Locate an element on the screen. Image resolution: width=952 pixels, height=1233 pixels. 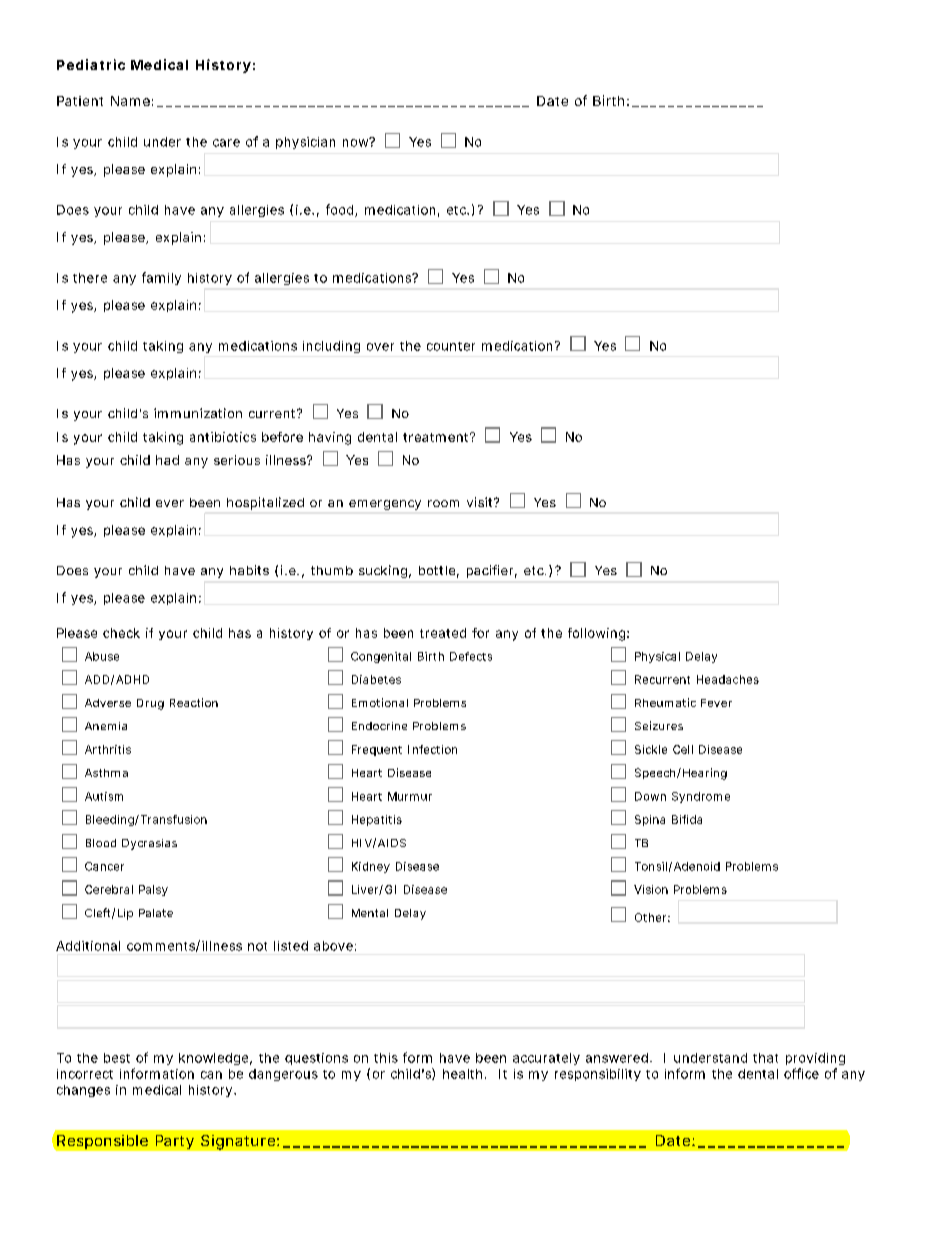
Physical is located at coordinates (657, 657).
